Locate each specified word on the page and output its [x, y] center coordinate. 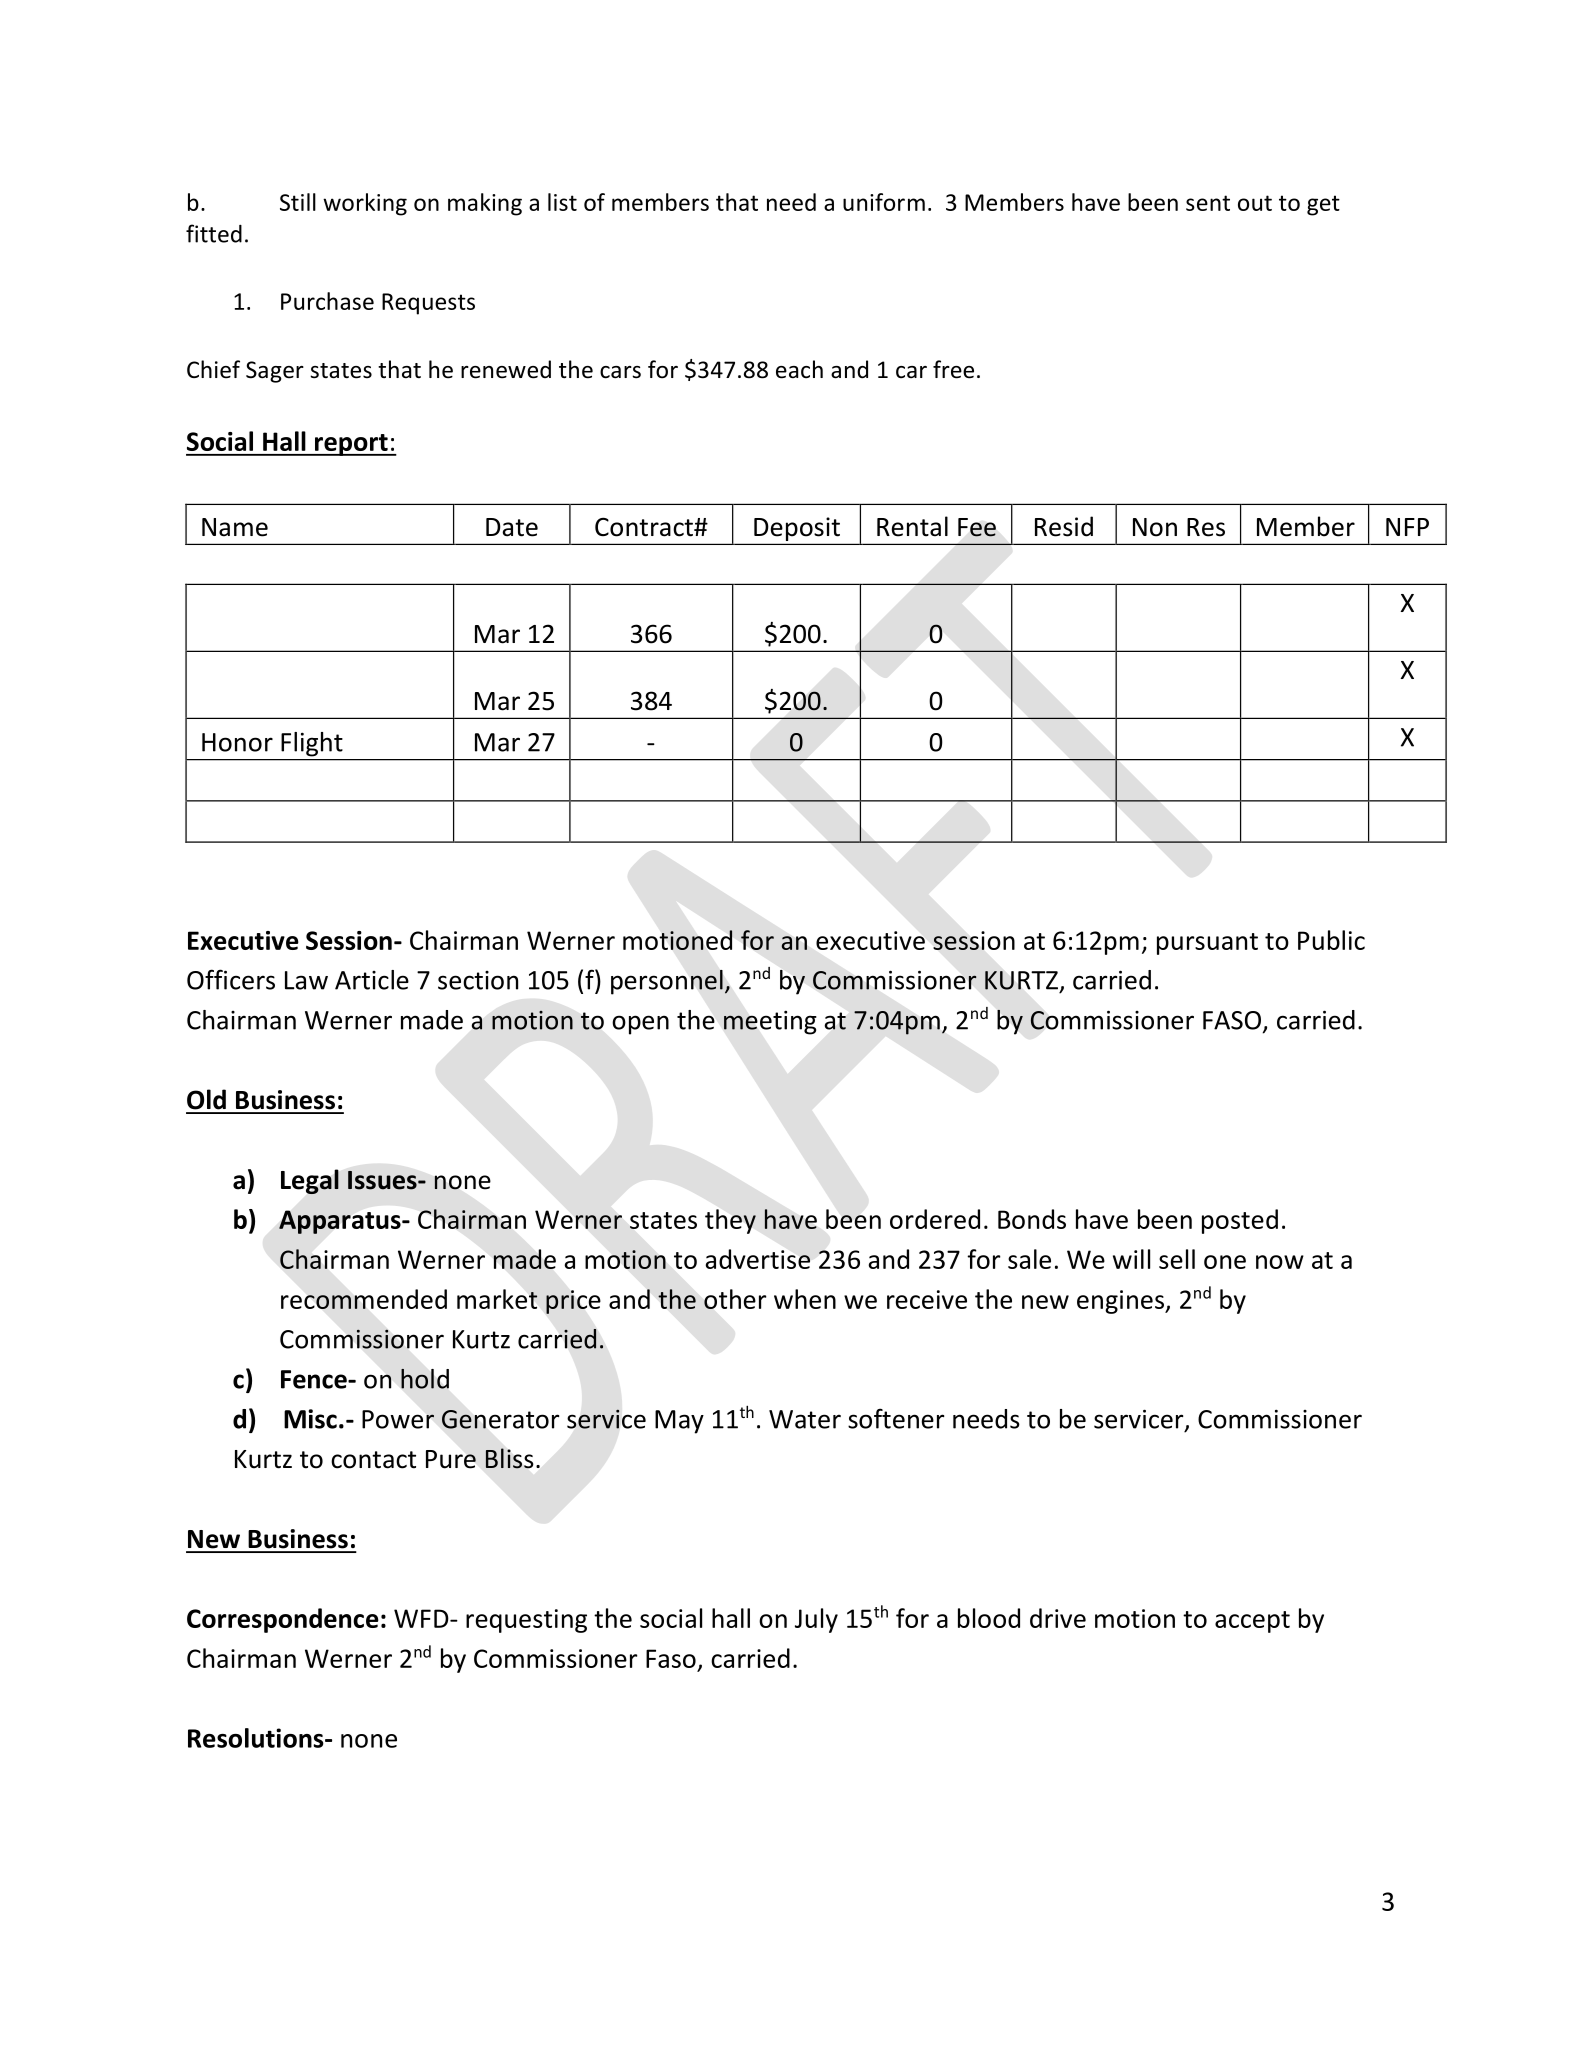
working [365, 204]
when [805, 1299]
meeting [770, 1022]
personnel [667, 982]
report [351, 445]
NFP [1407, 527]
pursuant [1207, 944]
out [1255, 203]
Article [372, 980]
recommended [364, 1299]
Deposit [797, 530]
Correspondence [283, 1620]
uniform [884, 202]
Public [1331, 940]
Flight [311, 744]
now [1280, 1262]
